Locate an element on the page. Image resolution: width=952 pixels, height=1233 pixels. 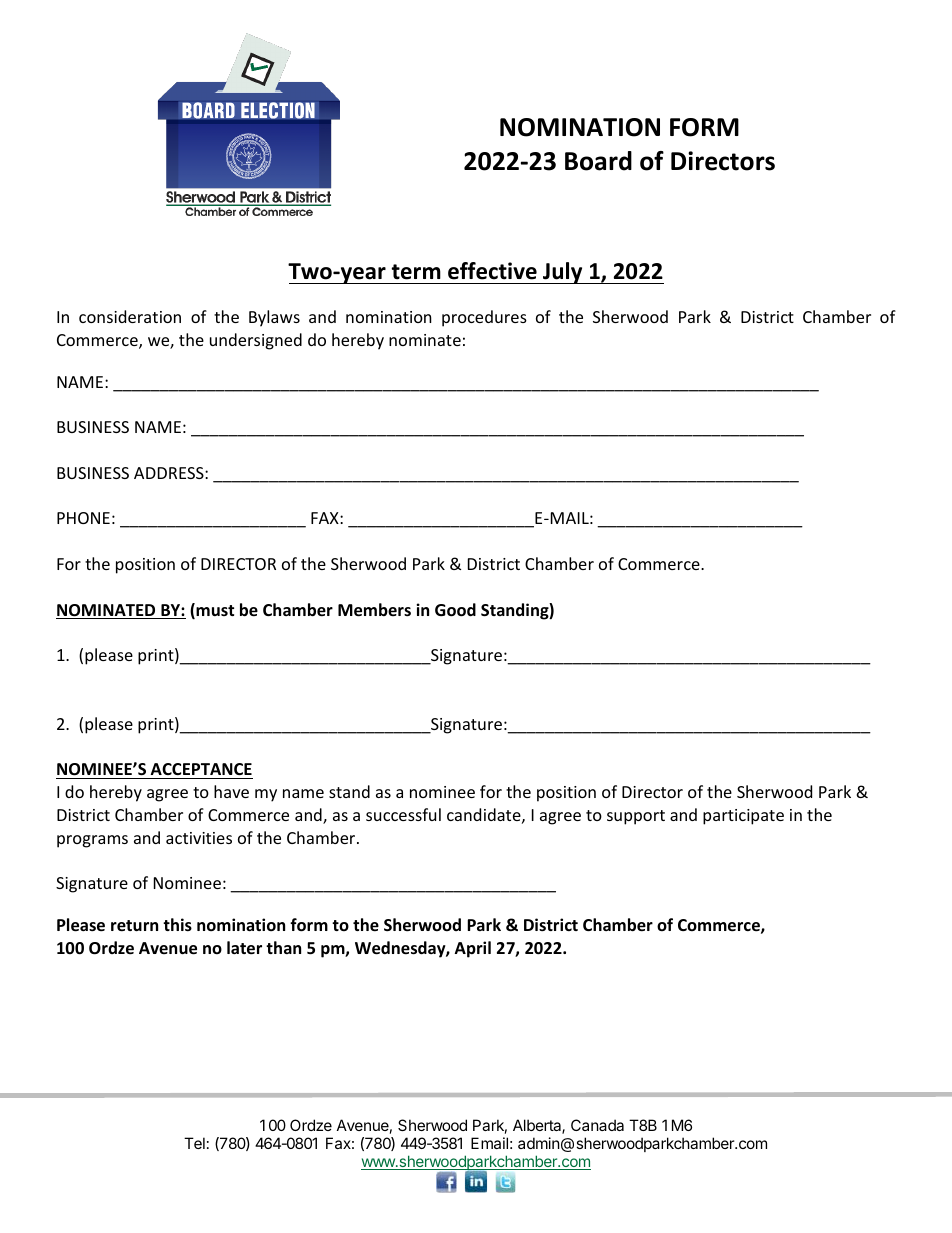
Members is located at coordinates (374, 610).
